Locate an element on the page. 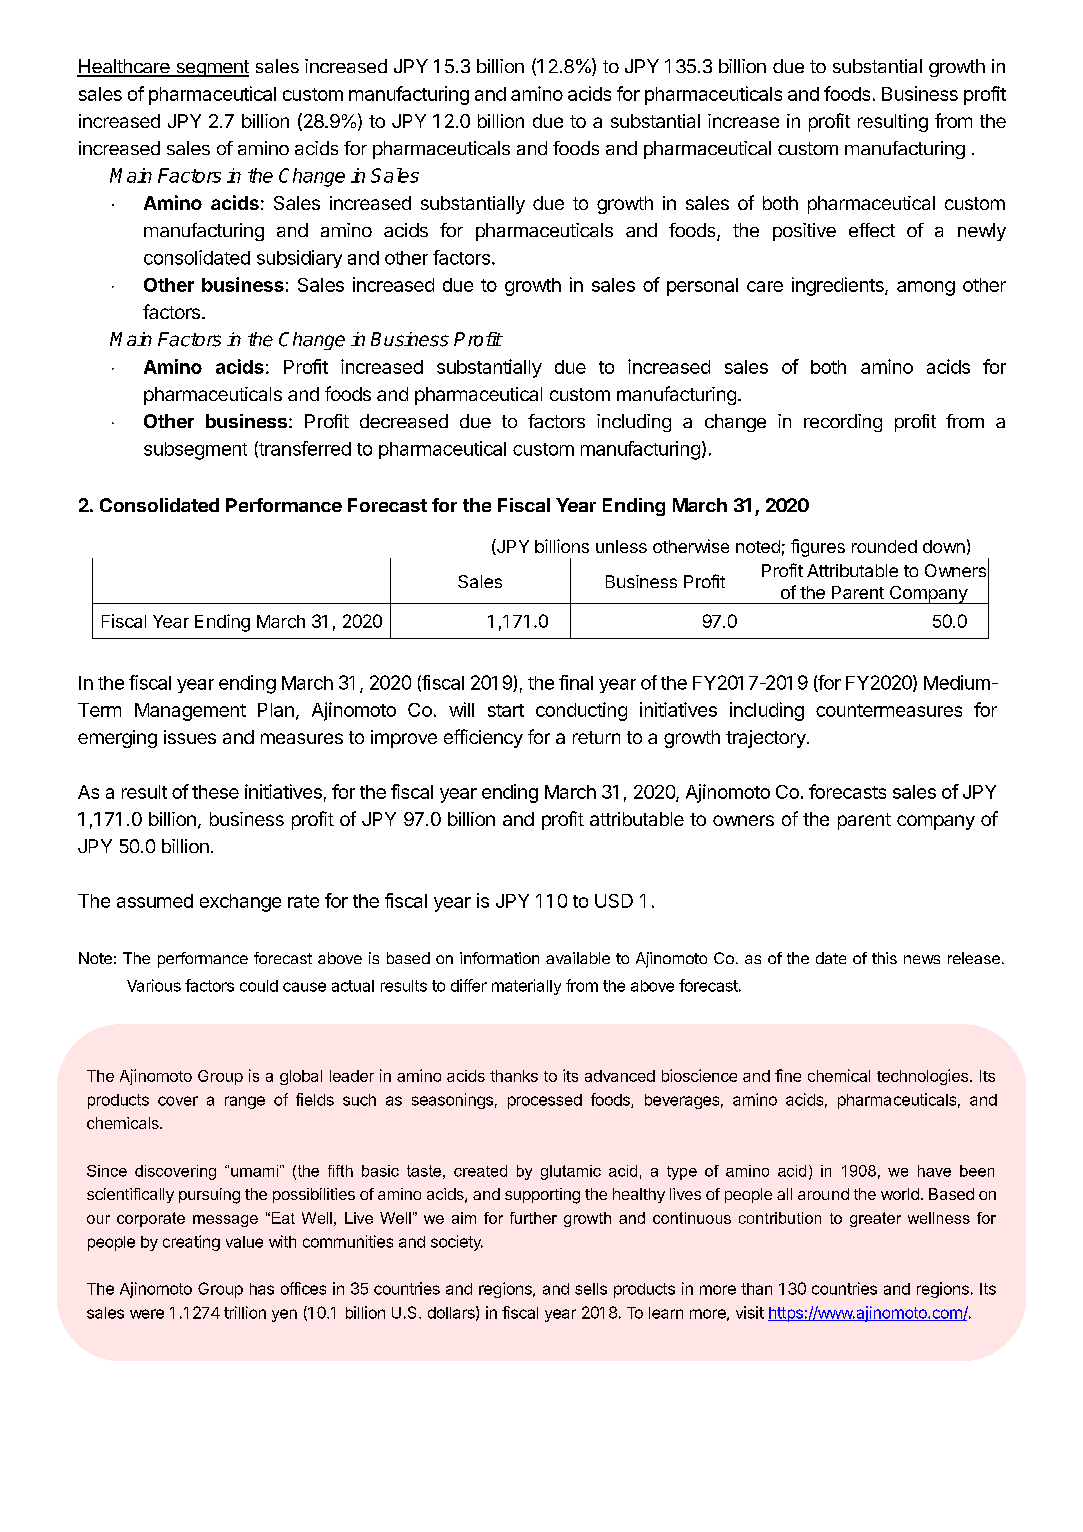 This document has height=1532, width=1083. trajectory is located at coordinates (767, 739).
